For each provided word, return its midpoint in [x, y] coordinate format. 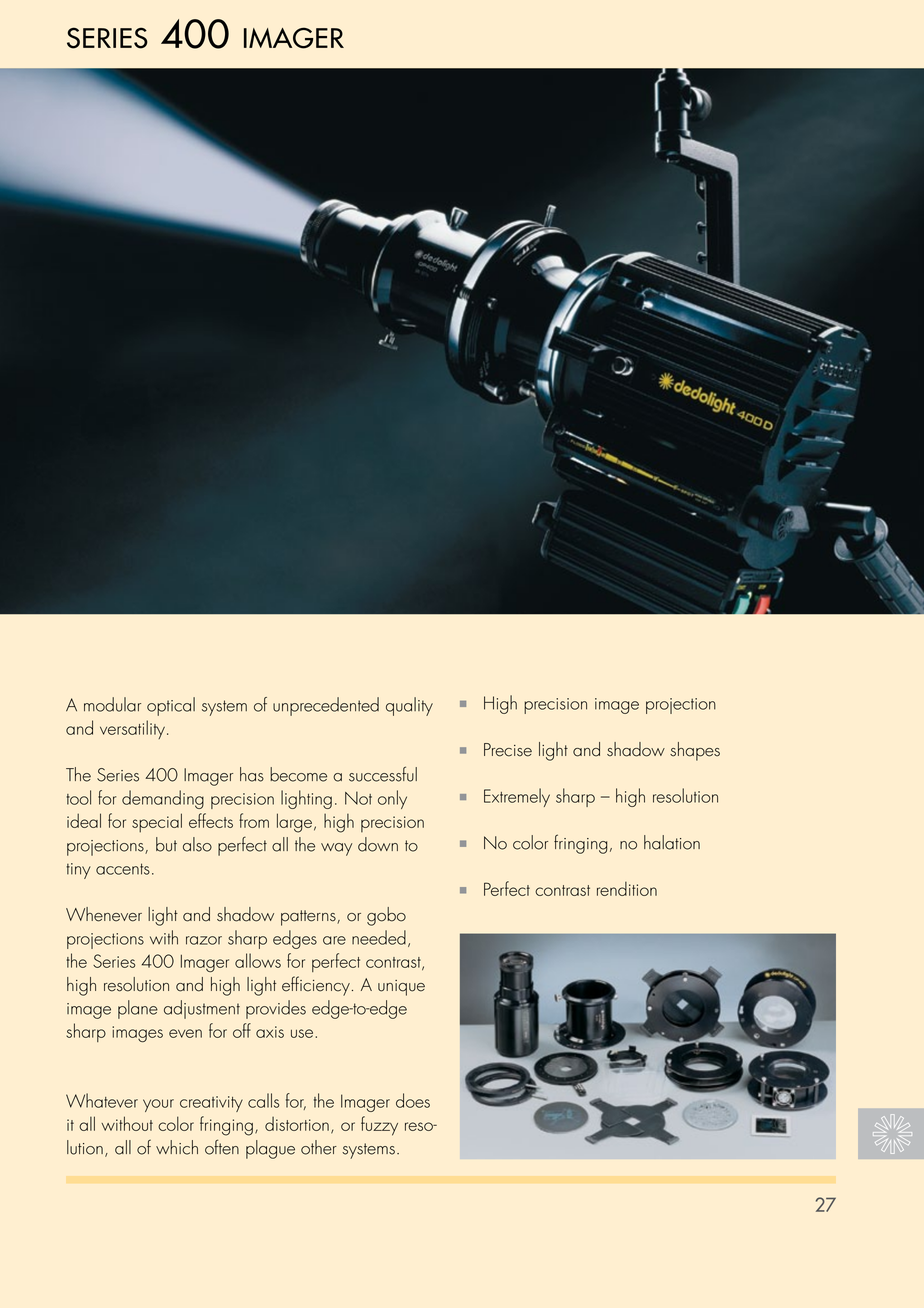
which [177, 1147]
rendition [627, 889]
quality [409, 706]
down [378, 844]
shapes [695, 751]
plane [138, 1009]
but [166, 844]
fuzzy [379, 1126]
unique [401, 988]
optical [171, 706]
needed [379, 937]
